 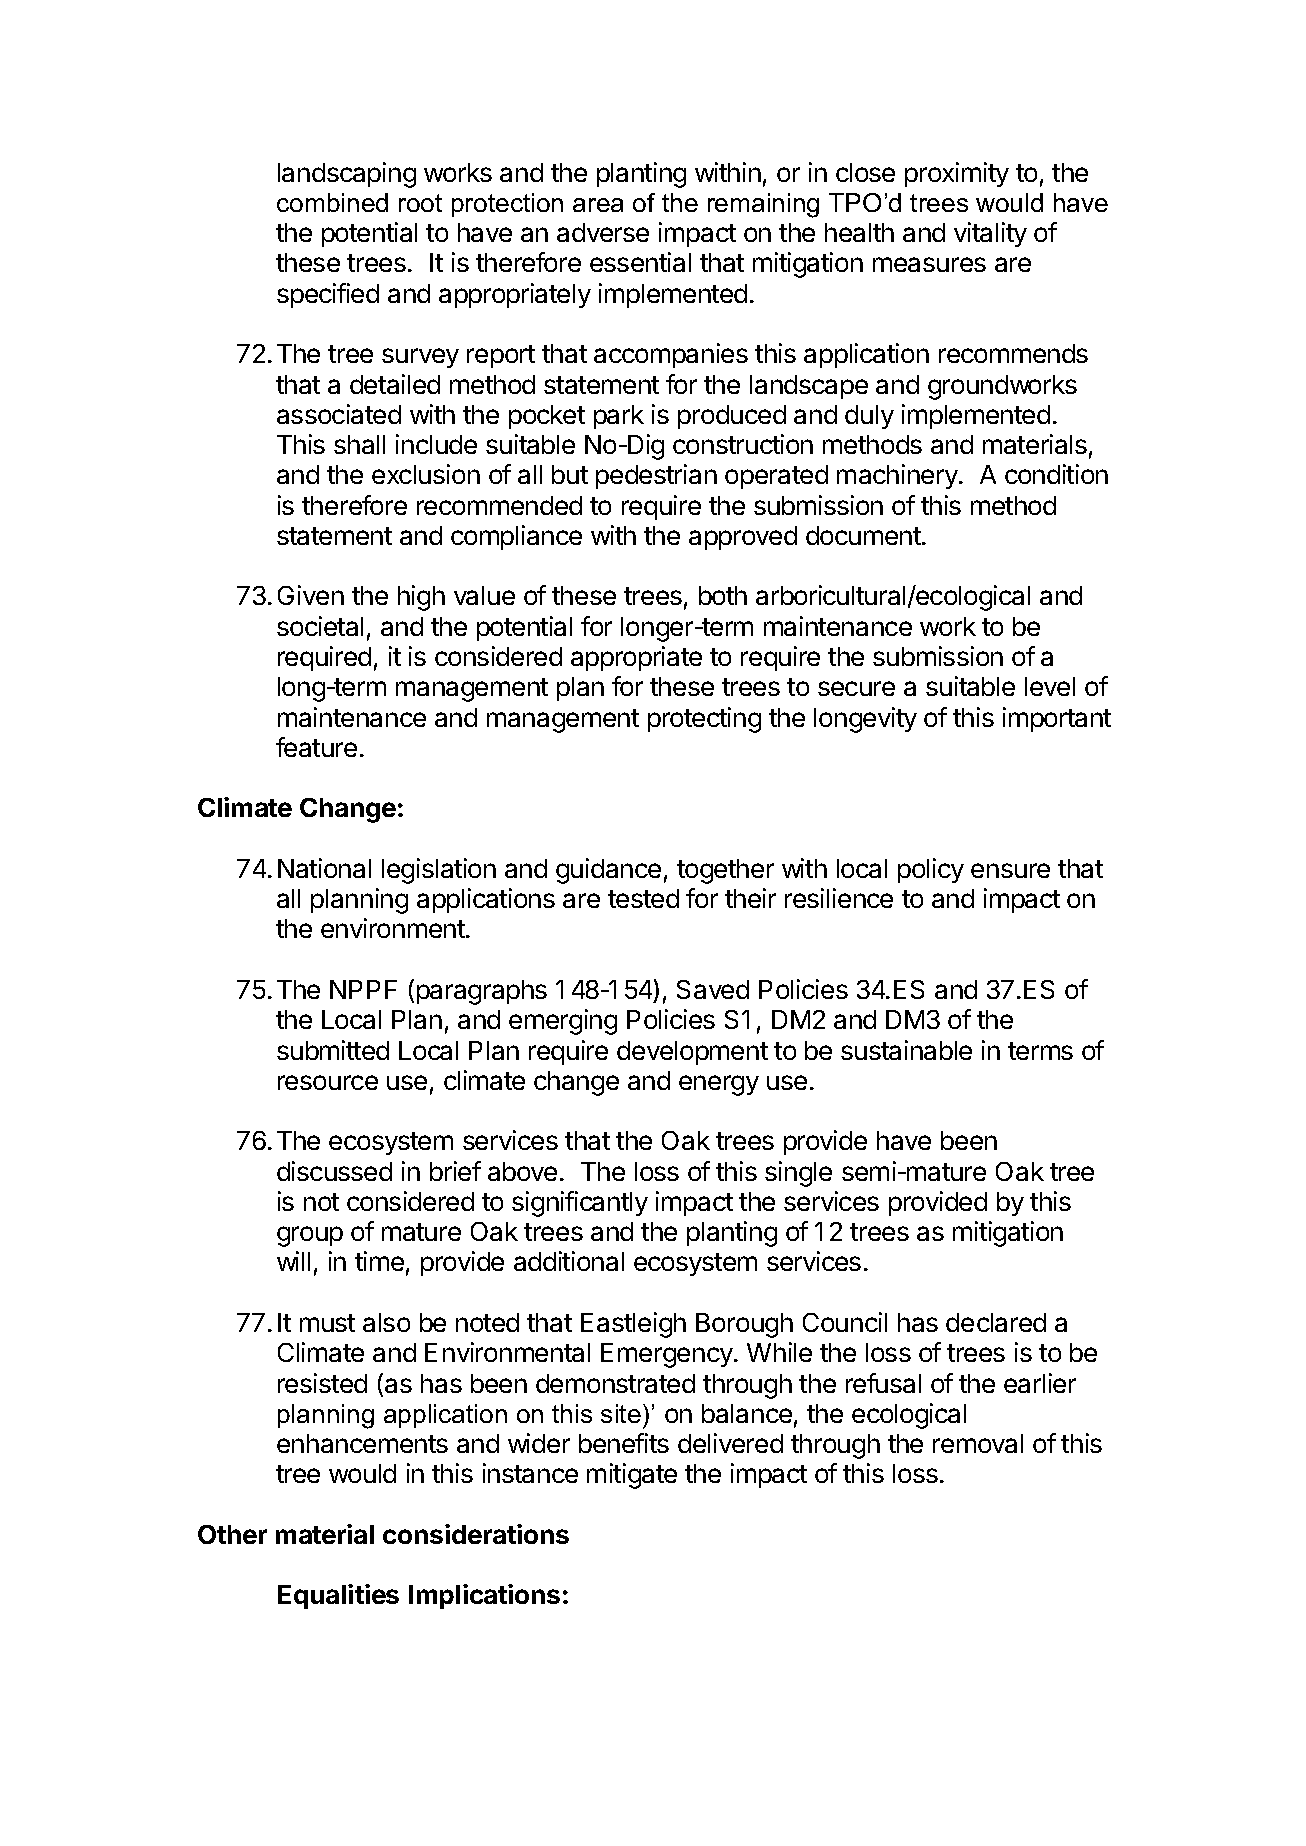 What do you see at coordinates (1050, 686) in the page?
I see `level` at bounding box center [1050, 686].
